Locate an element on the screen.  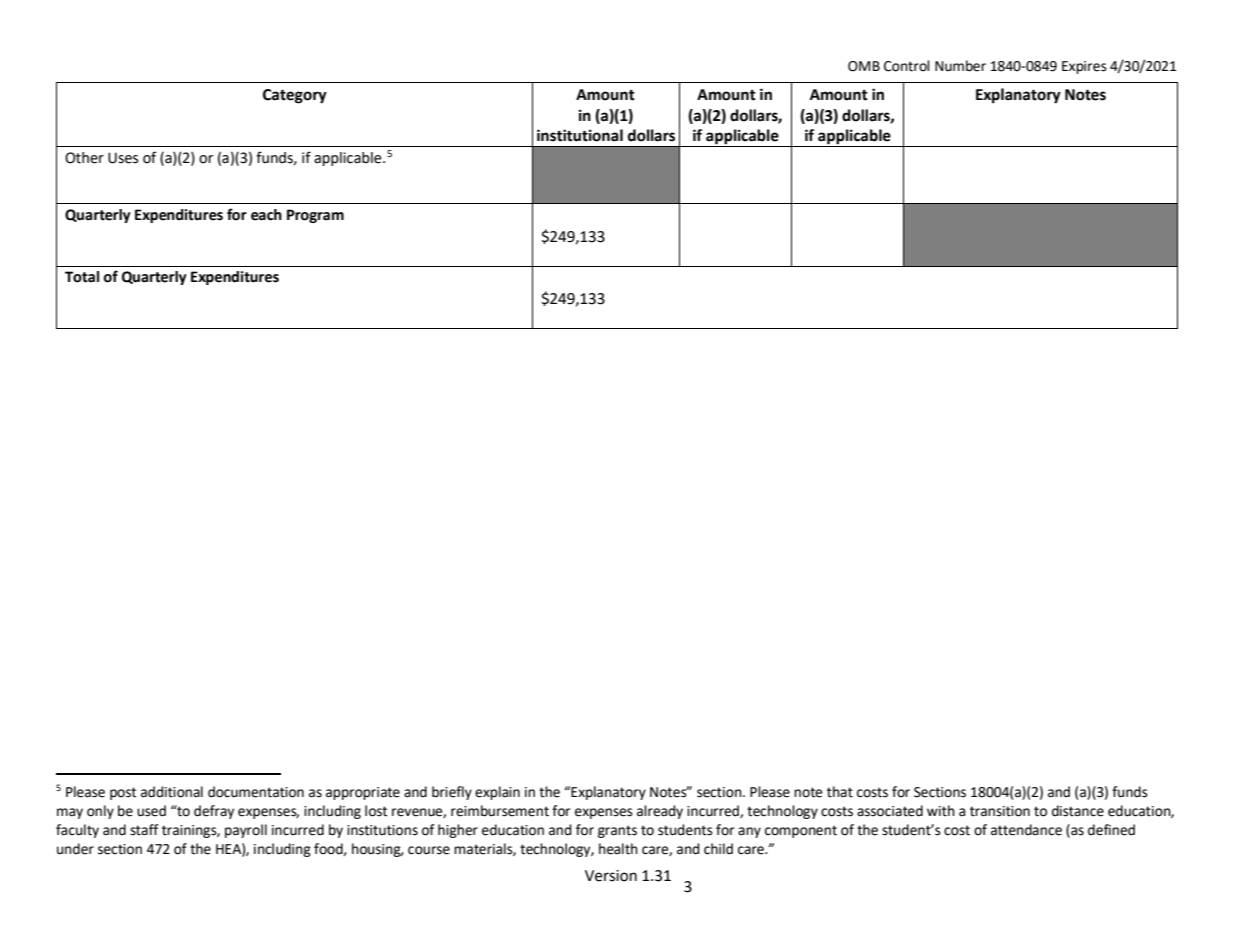
Program is located at coordinates (315, 216).
